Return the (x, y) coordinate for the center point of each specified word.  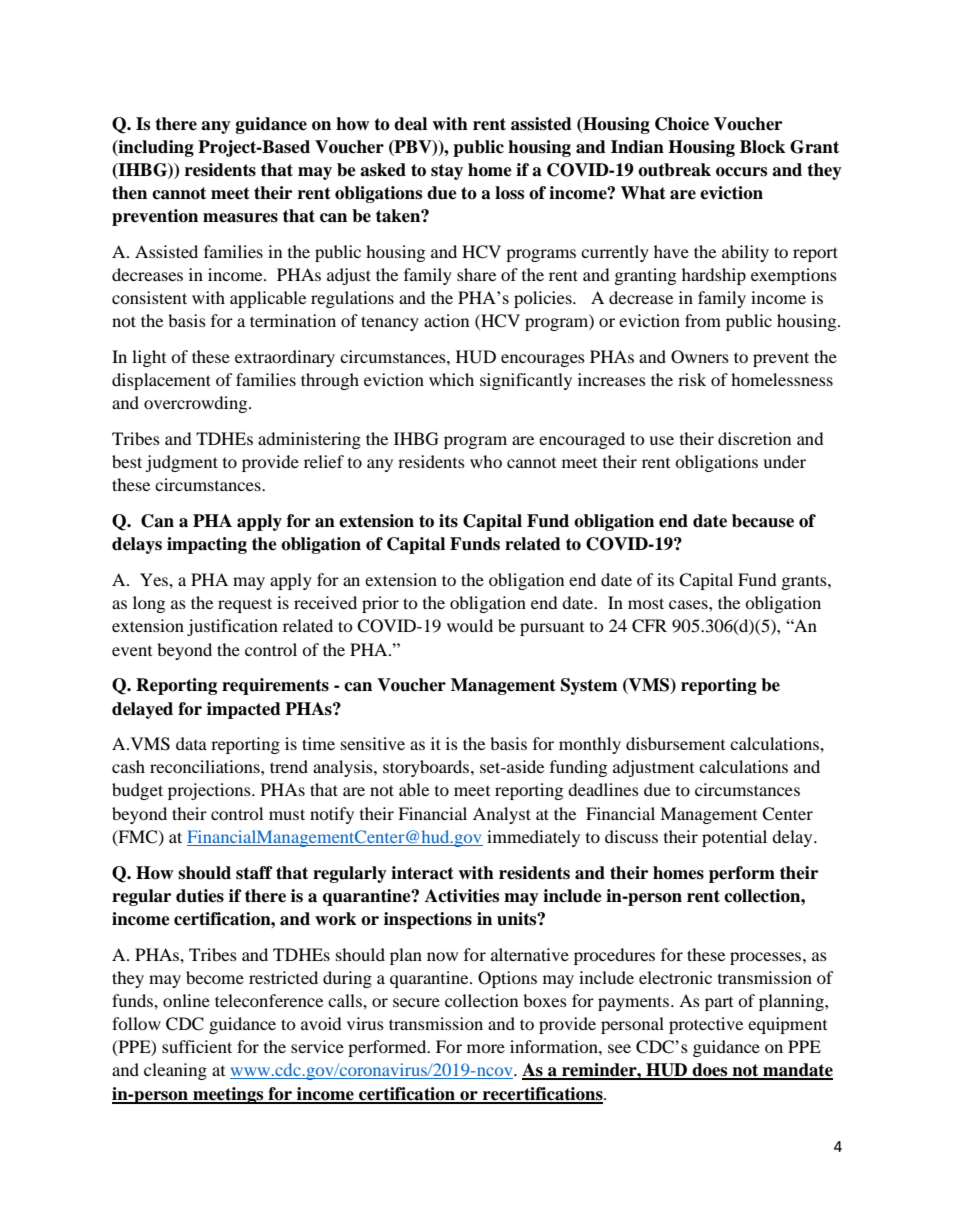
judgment (181, 463)
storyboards (427, 768)
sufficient (197, 1046)
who (486, 461)
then (129, 193)
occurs (741, 172)
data (191, 743)
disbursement (675, 743)
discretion (754, 438)
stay (447, 172)
